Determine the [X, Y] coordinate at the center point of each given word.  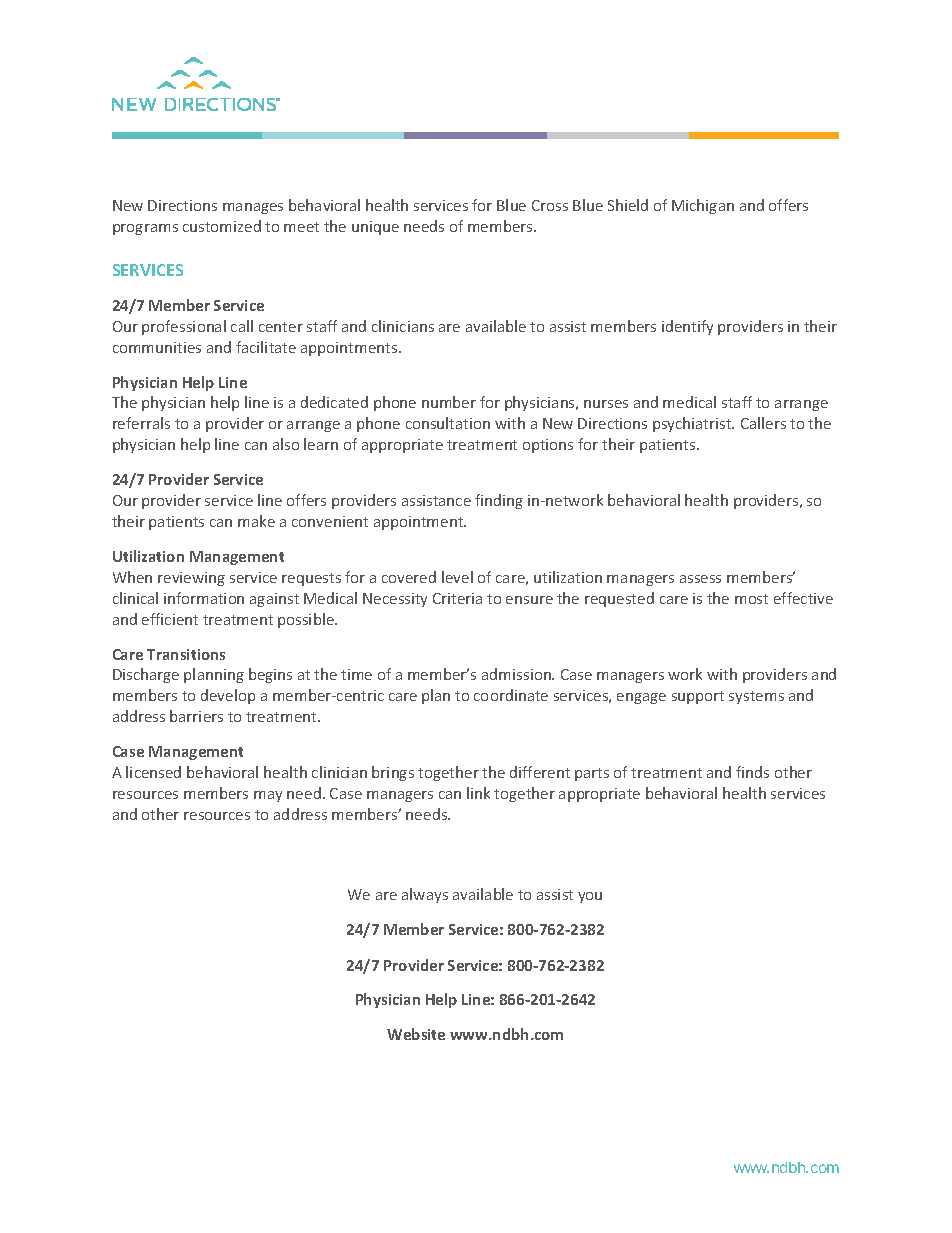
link [478, 793]
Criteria [457, 598]
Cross [550, 205]
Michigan [703, 206]
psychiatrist [693, 424]
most [751, 599]
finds [752, 772]
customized [222, 226]
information [204, 598]
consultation [448, 423]
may [268, 796]
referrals [141, 423]
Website [416, 1034]
